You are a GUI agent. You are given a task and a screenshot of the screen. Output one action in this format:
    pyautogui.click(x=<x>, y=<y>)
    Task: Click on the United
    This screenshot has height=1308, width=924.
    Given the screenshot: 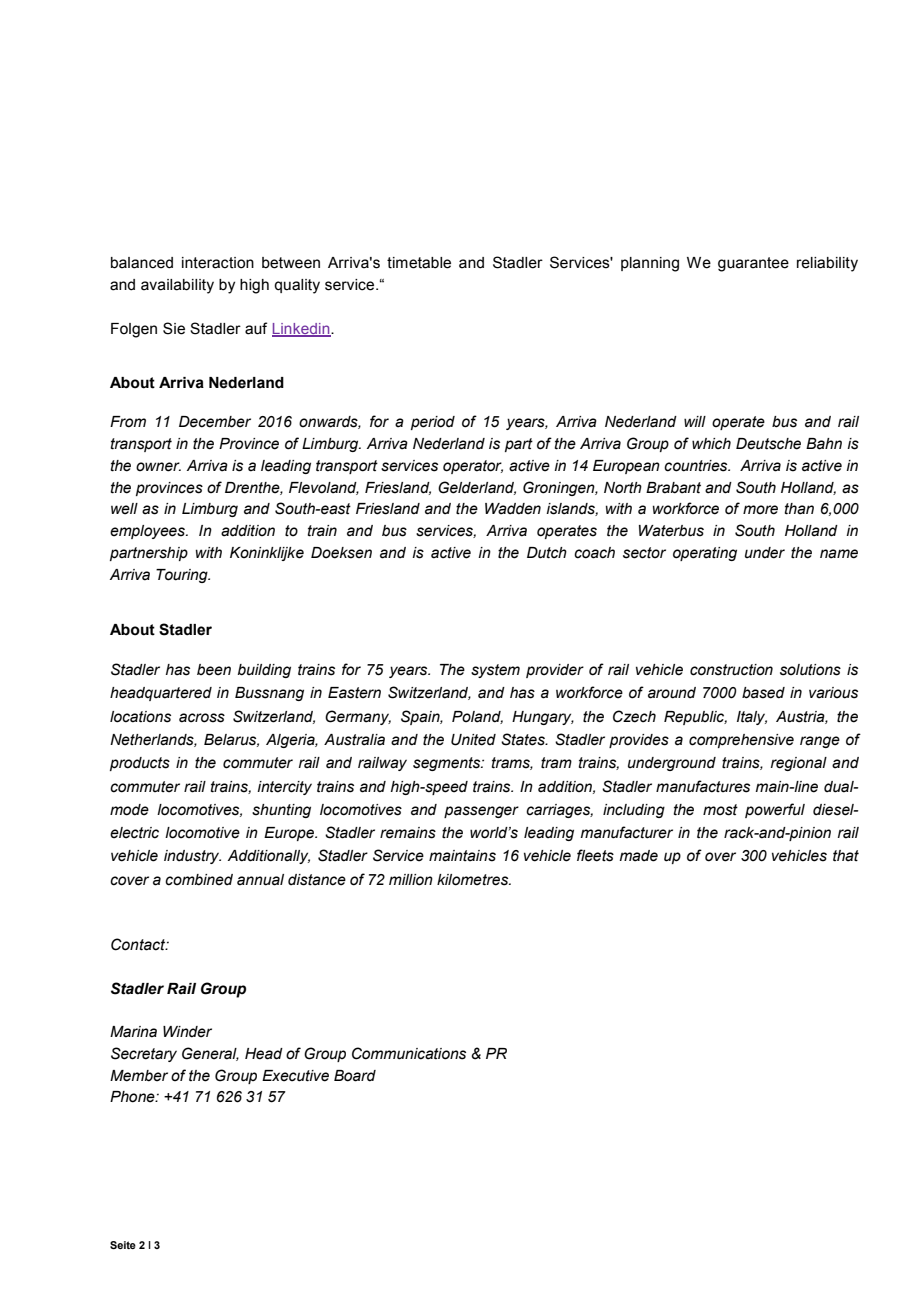 What is the action you would take?
    pyautogui.click(x=473, y=740)
